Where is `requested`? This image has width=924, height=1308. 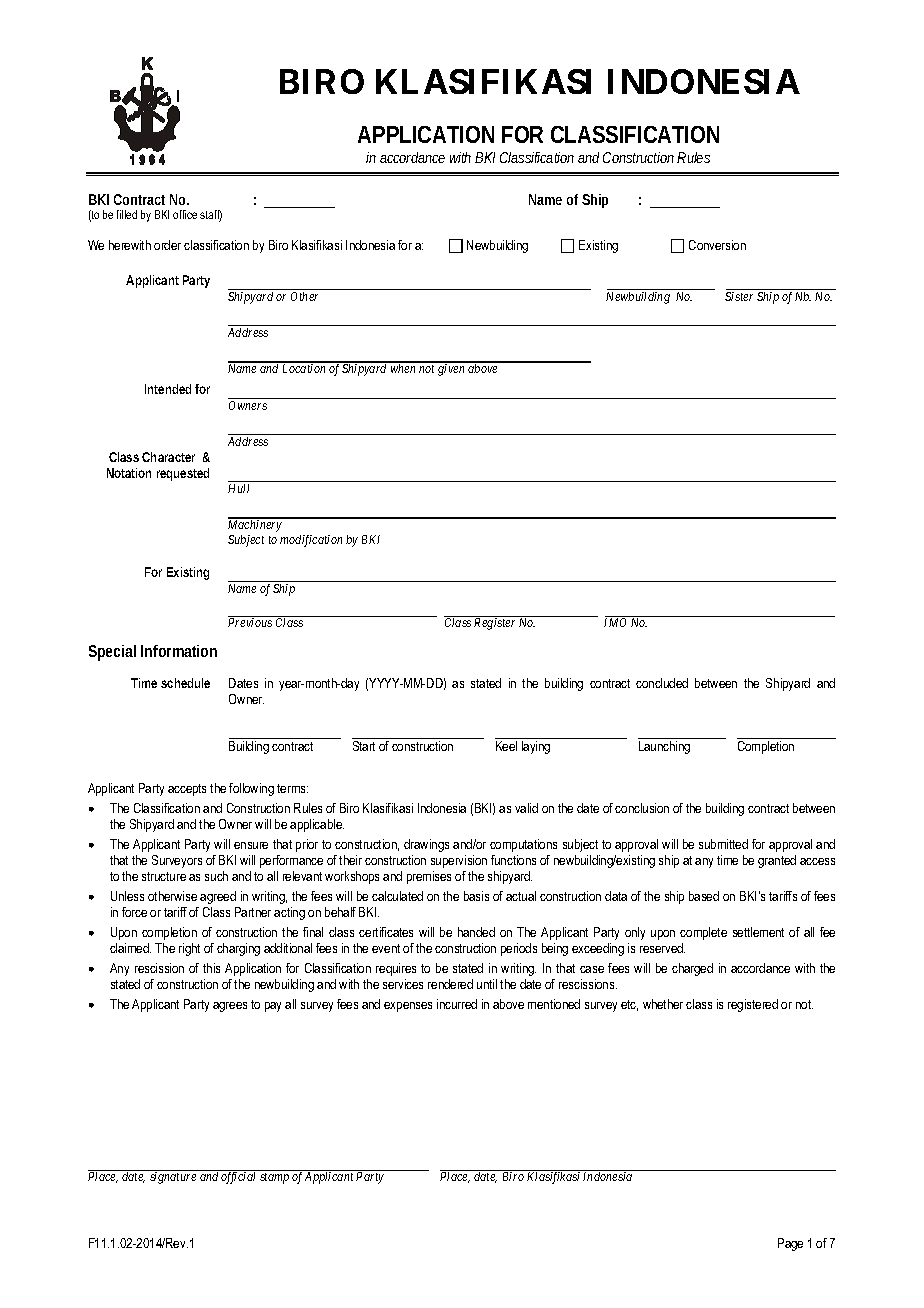 requested is located at coordinates (183, 474).
